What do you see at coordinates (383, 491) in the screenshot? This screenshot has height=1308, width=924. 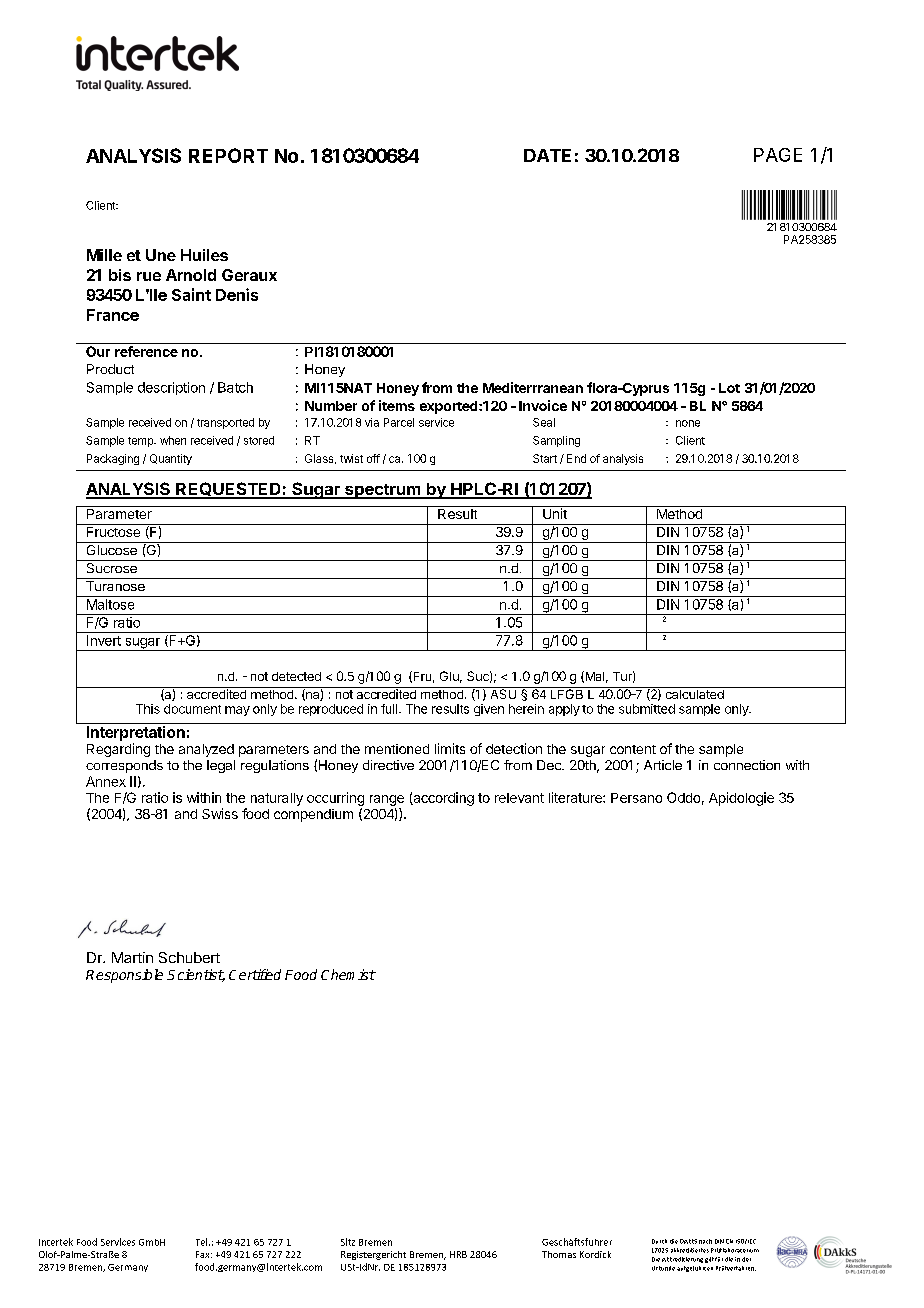 I see `spectrum` at bounding box center [383, 491].
